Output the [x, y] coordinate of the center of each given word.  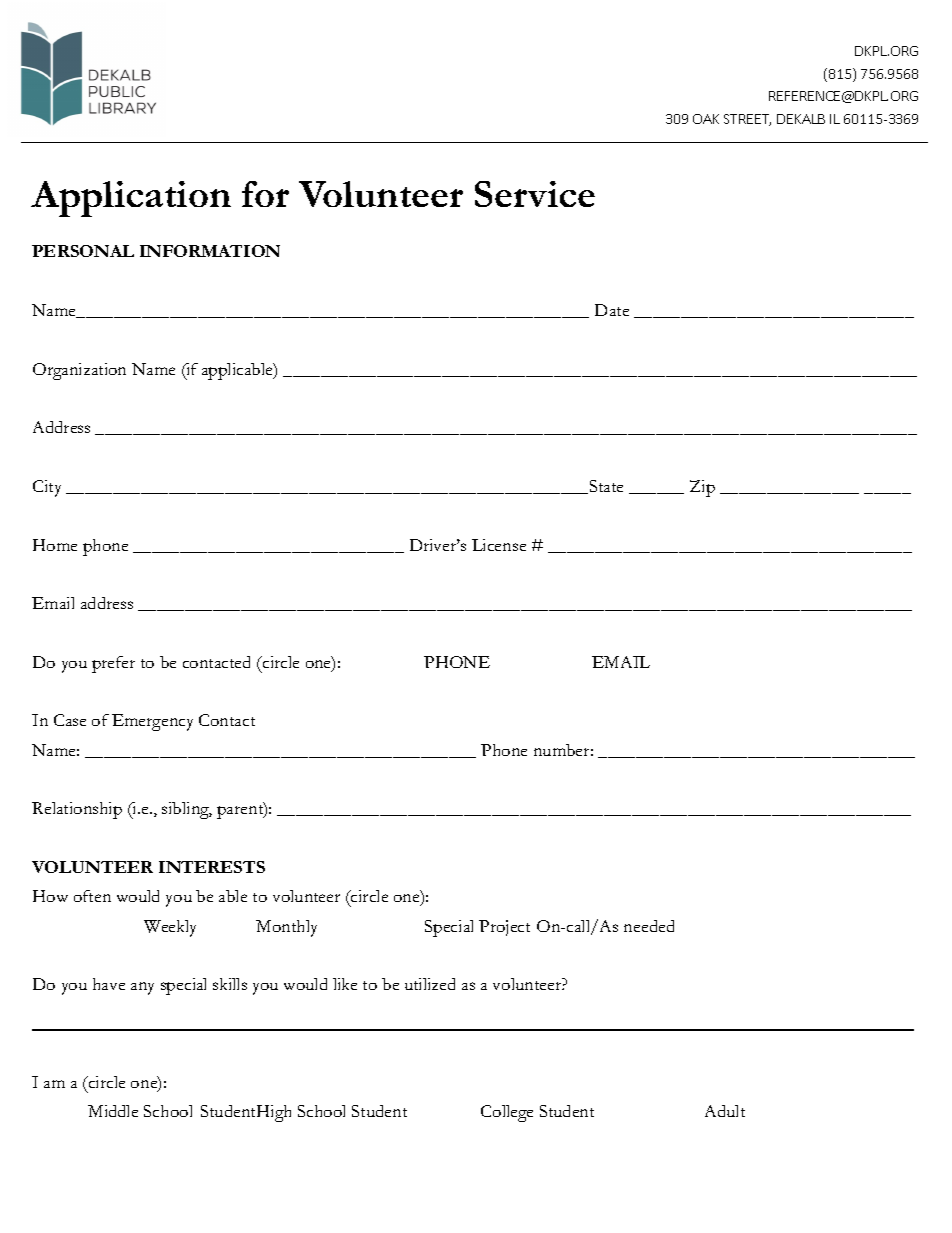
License [499, 545]
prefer [113, 664]
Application [131, 199]
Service [535, 194]
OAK [706, 119]
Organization [79, 371]
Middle [113, 1111]
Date [612, 310]
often [92, 896]
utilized [430, 984]
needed [649, 926]
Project [504, 928]
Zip [702, 488]
